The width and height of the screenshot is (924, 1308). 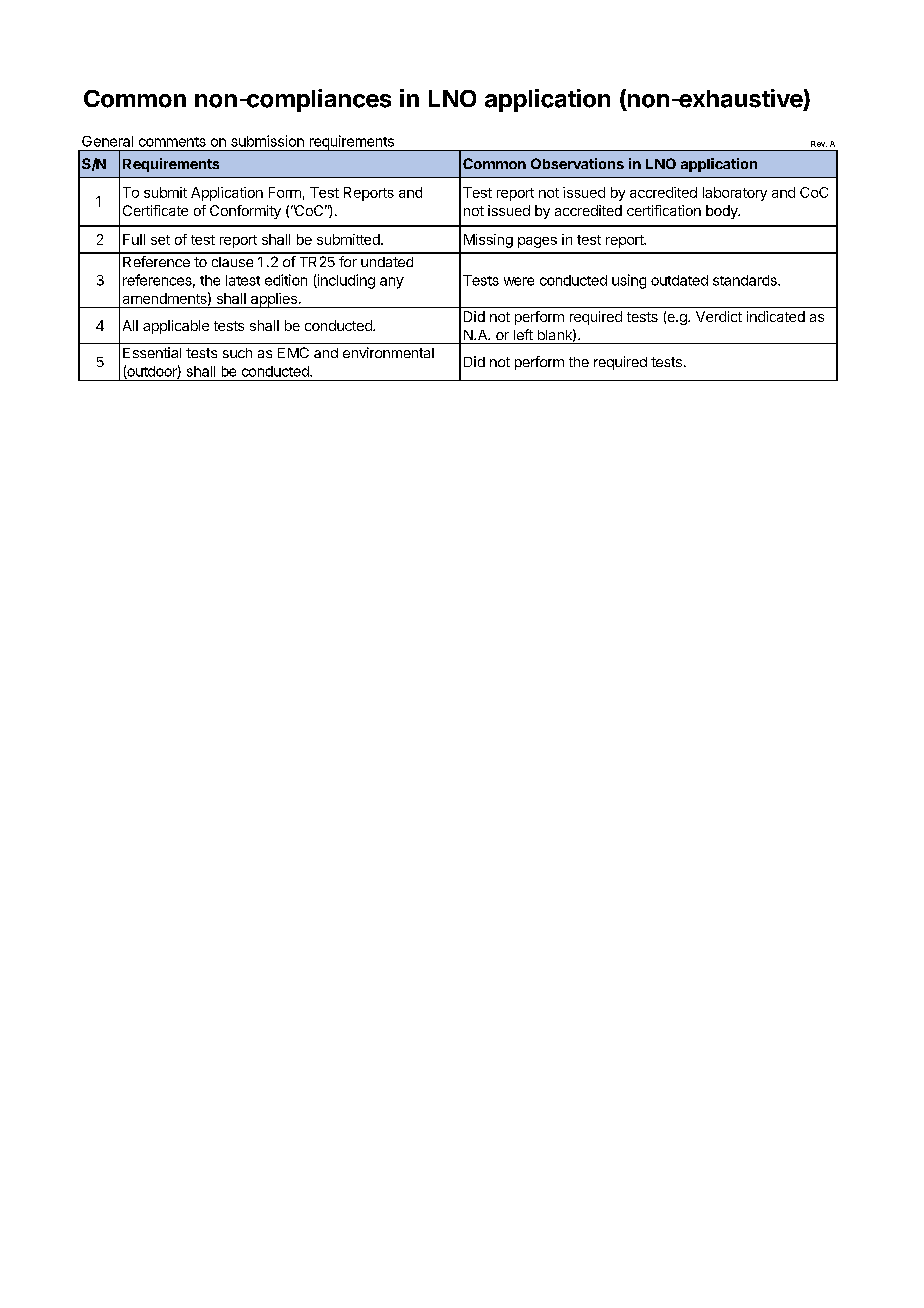 I want to click on Missing, so click(x=488, y=241).
